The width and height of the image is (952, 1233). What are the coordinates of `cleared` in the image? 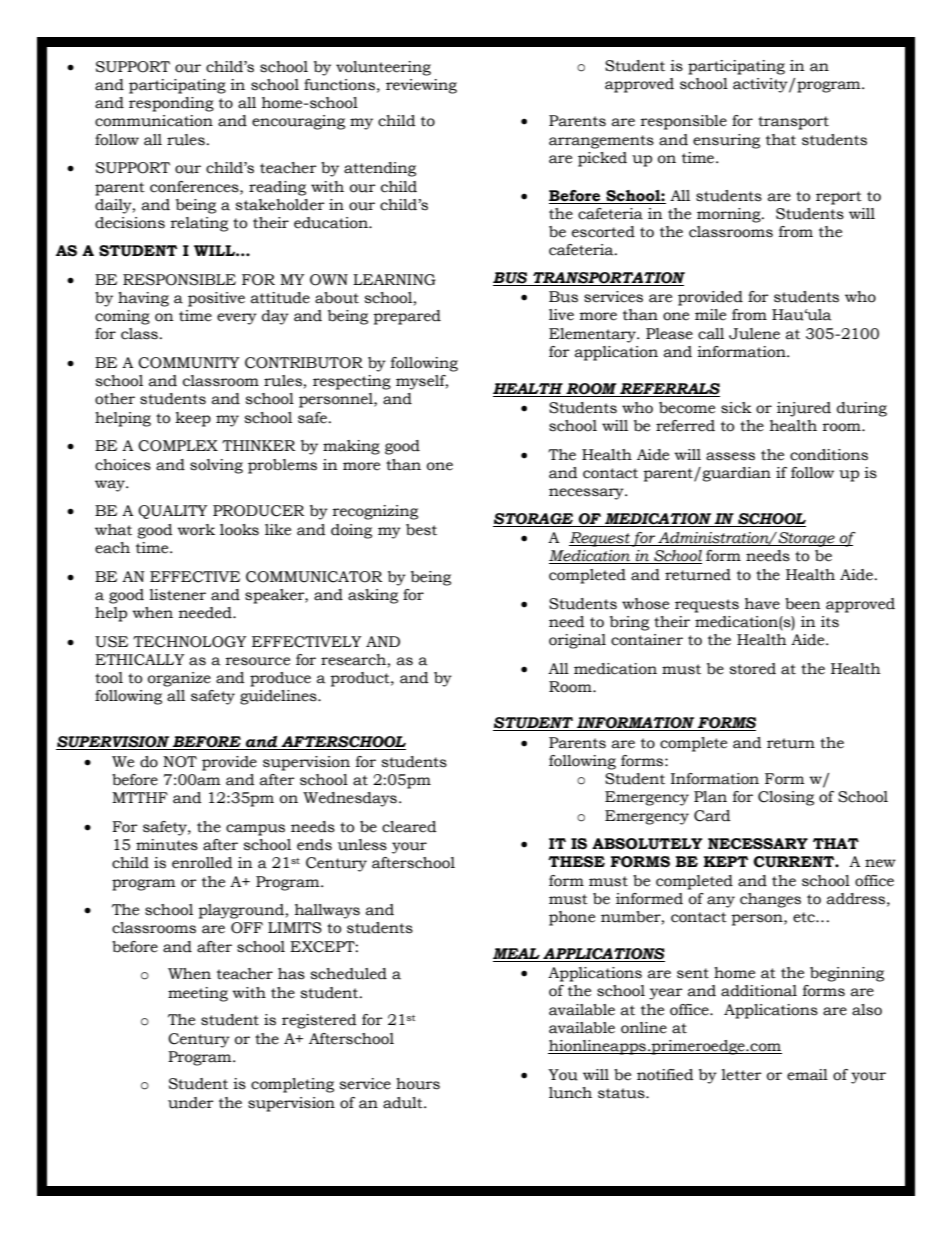 It's located at (409, 827).
